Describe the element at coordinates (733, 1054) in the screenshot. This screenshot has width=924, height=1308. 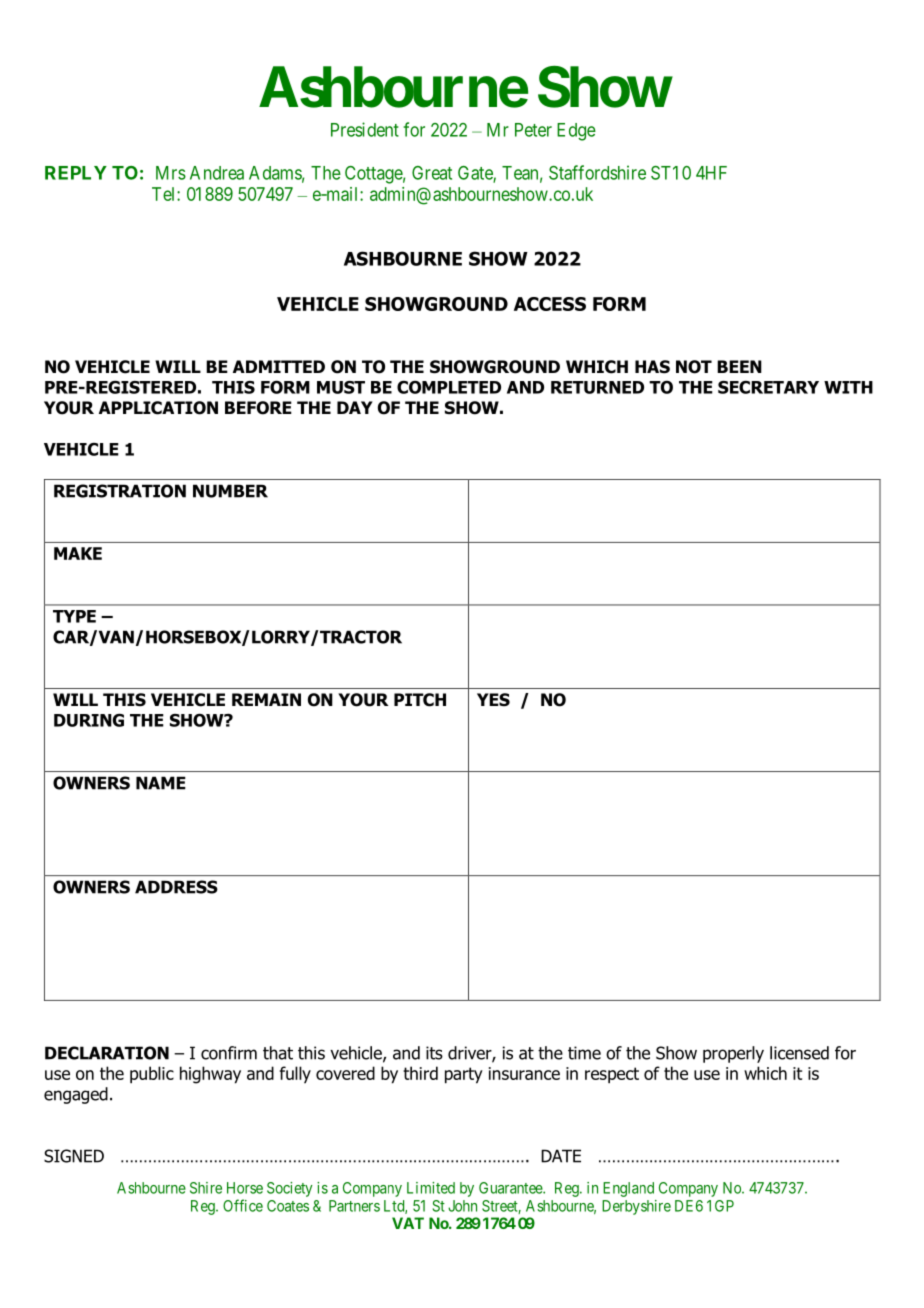
I see `properly` at that location.
